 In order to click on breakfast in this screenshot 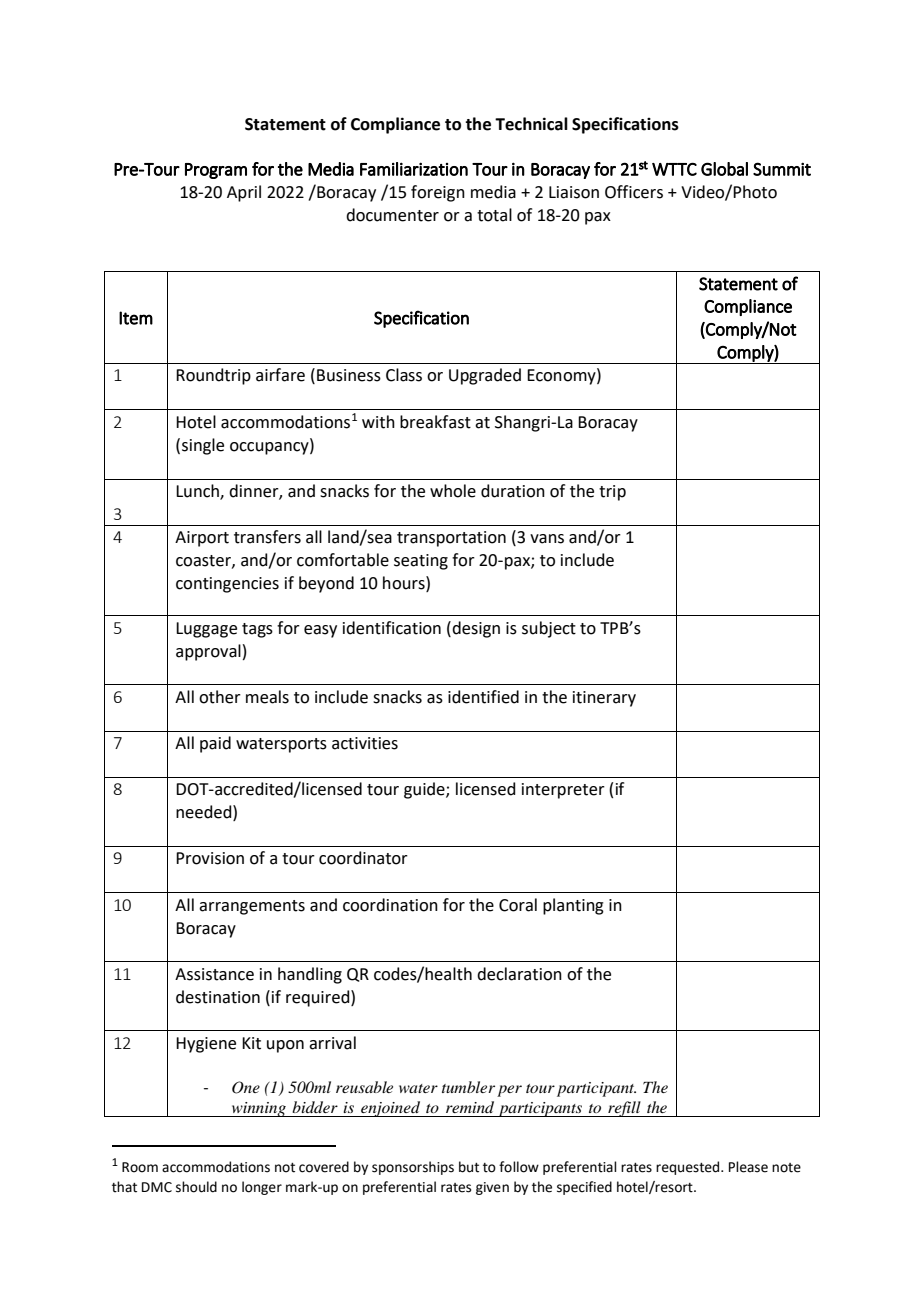, I will do `click(435, 422)`.
